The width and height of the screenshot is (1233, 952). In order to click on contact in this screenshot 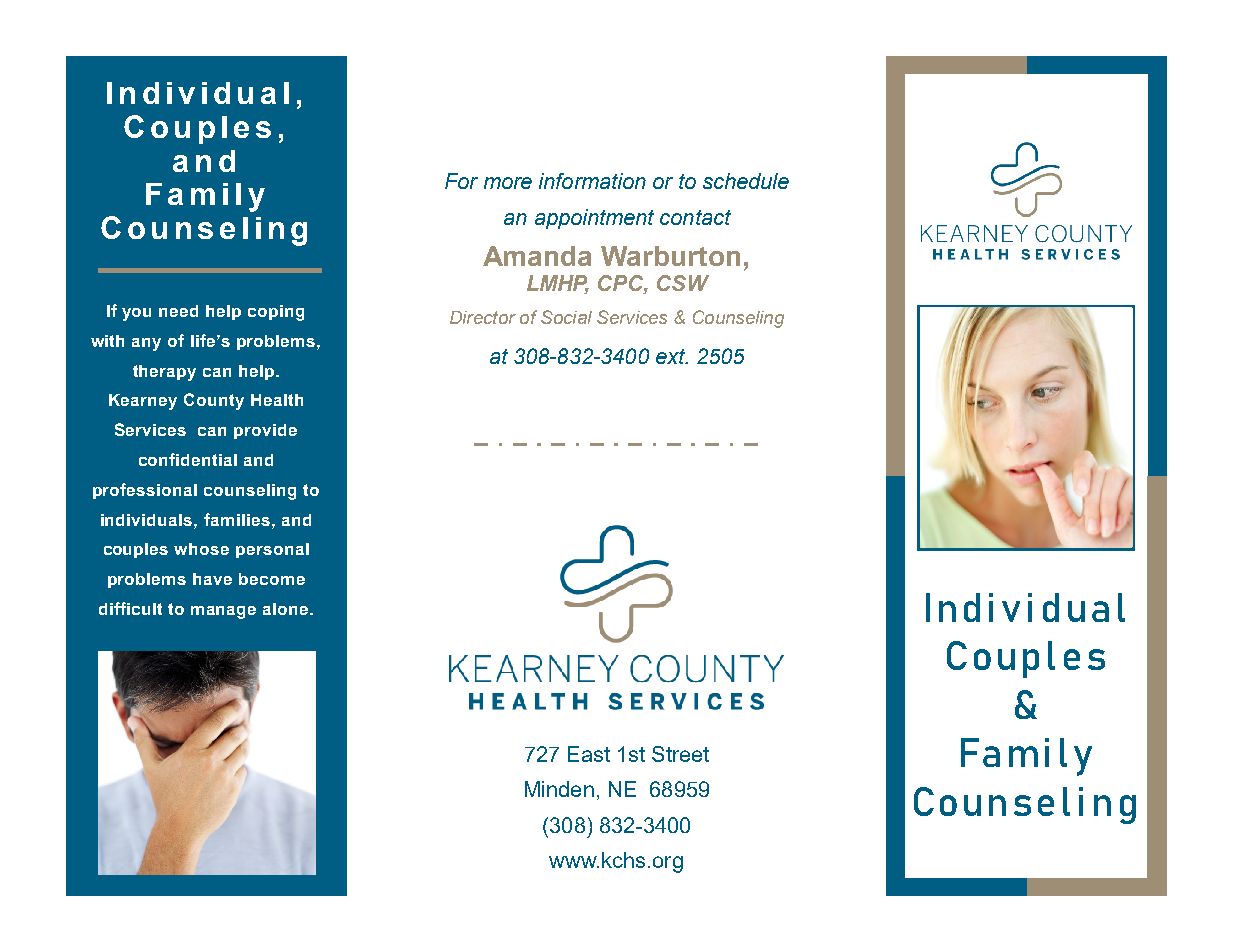, I will do `click(695, 217)`.
